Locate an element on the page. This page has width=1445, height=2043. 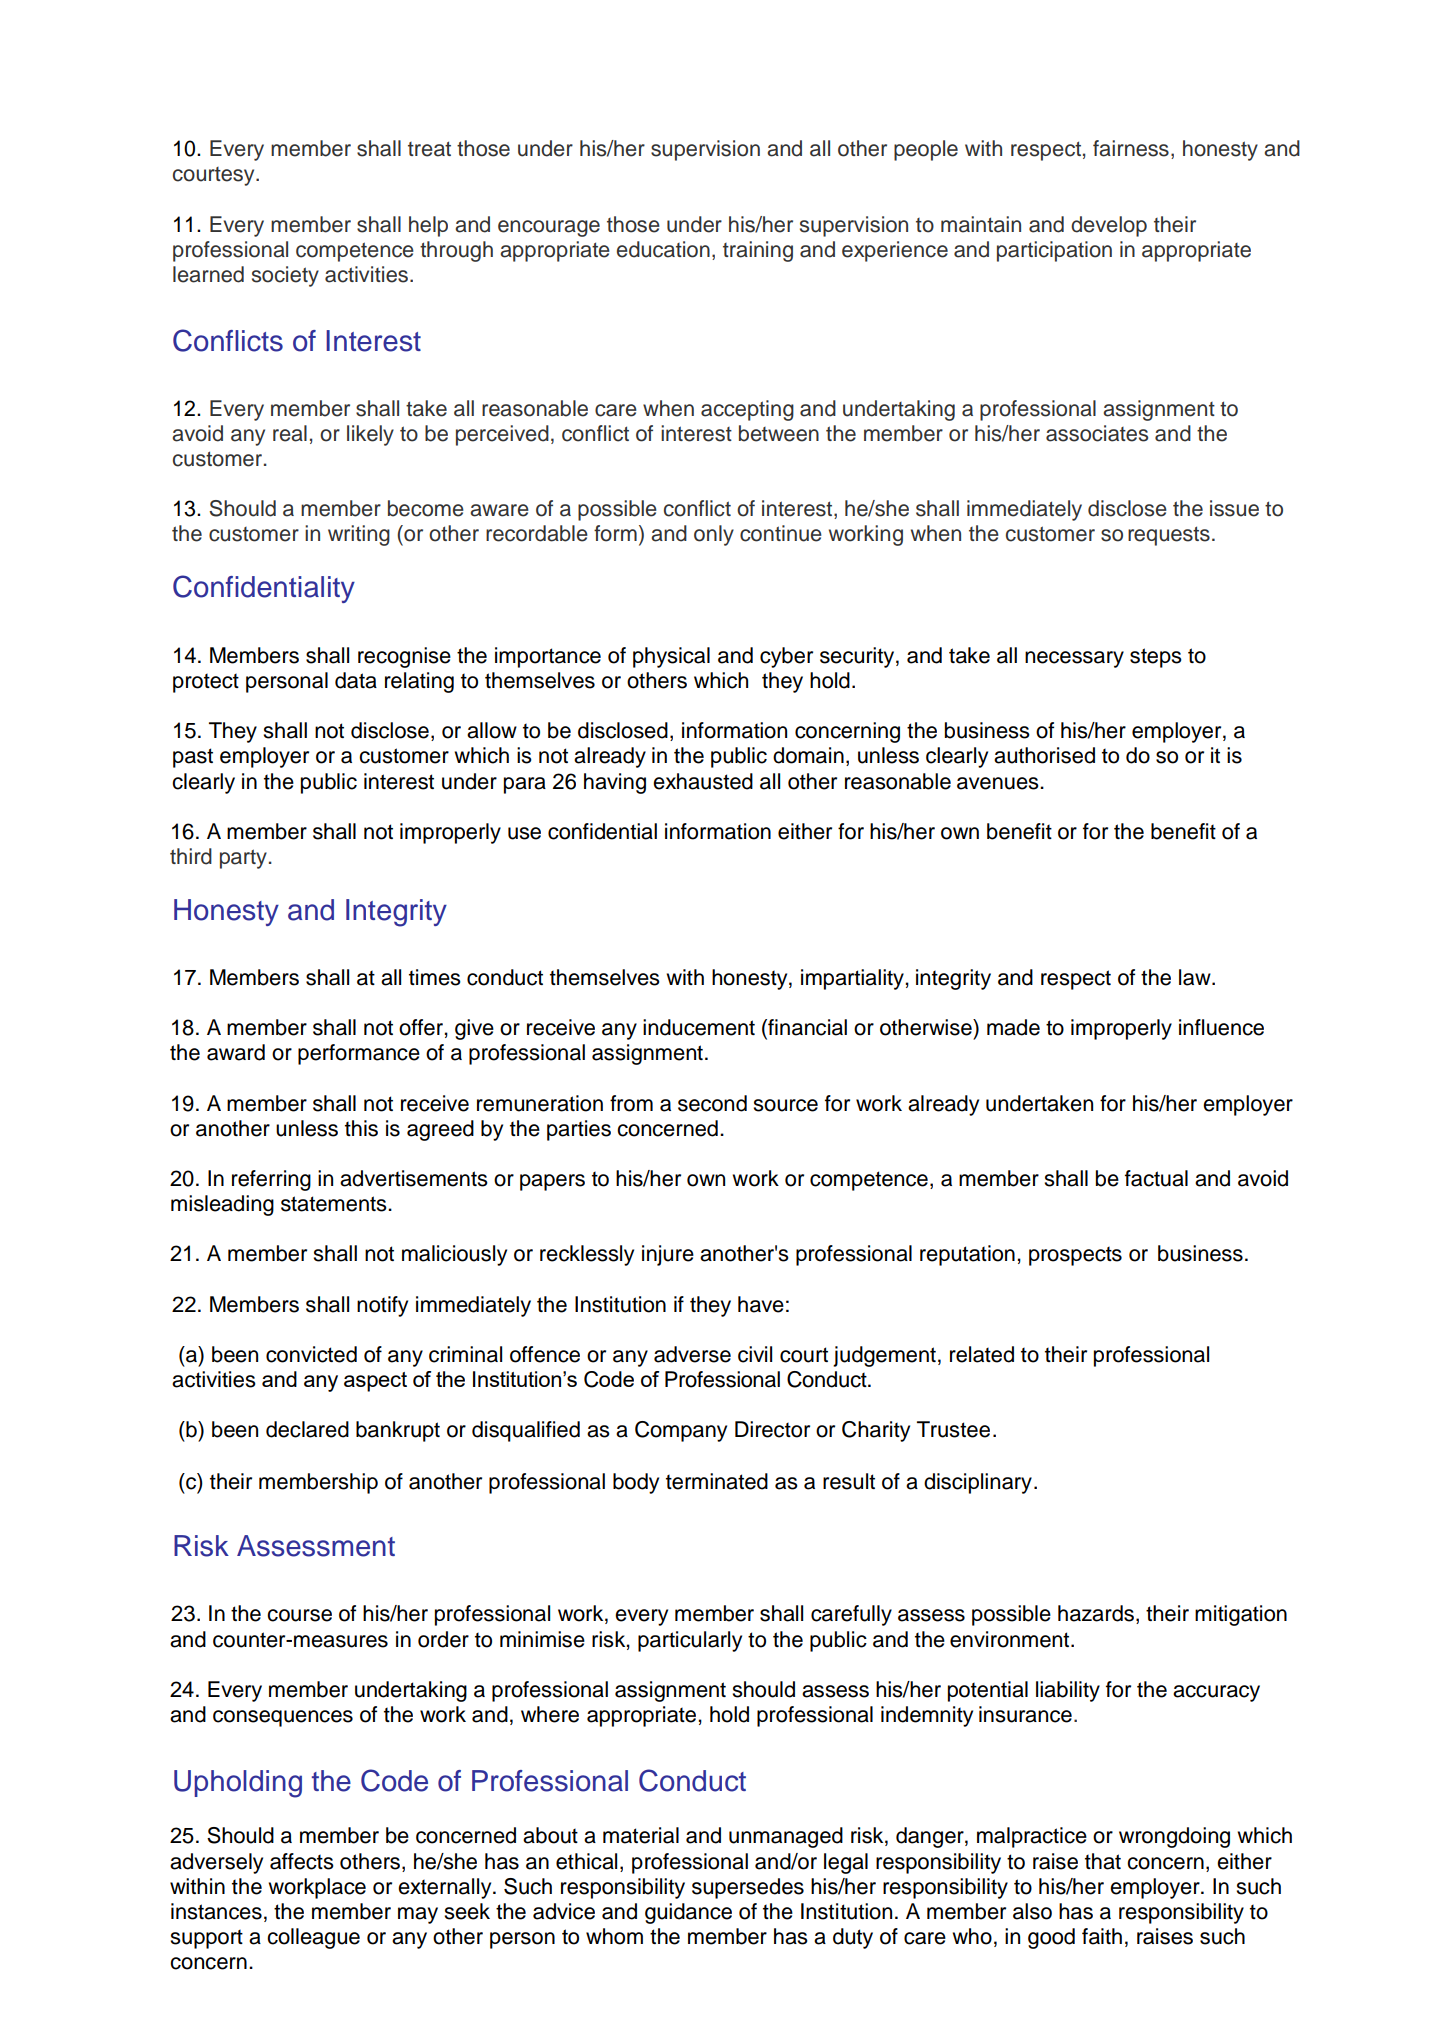
authorised is located at coordinates (1044, 755).
